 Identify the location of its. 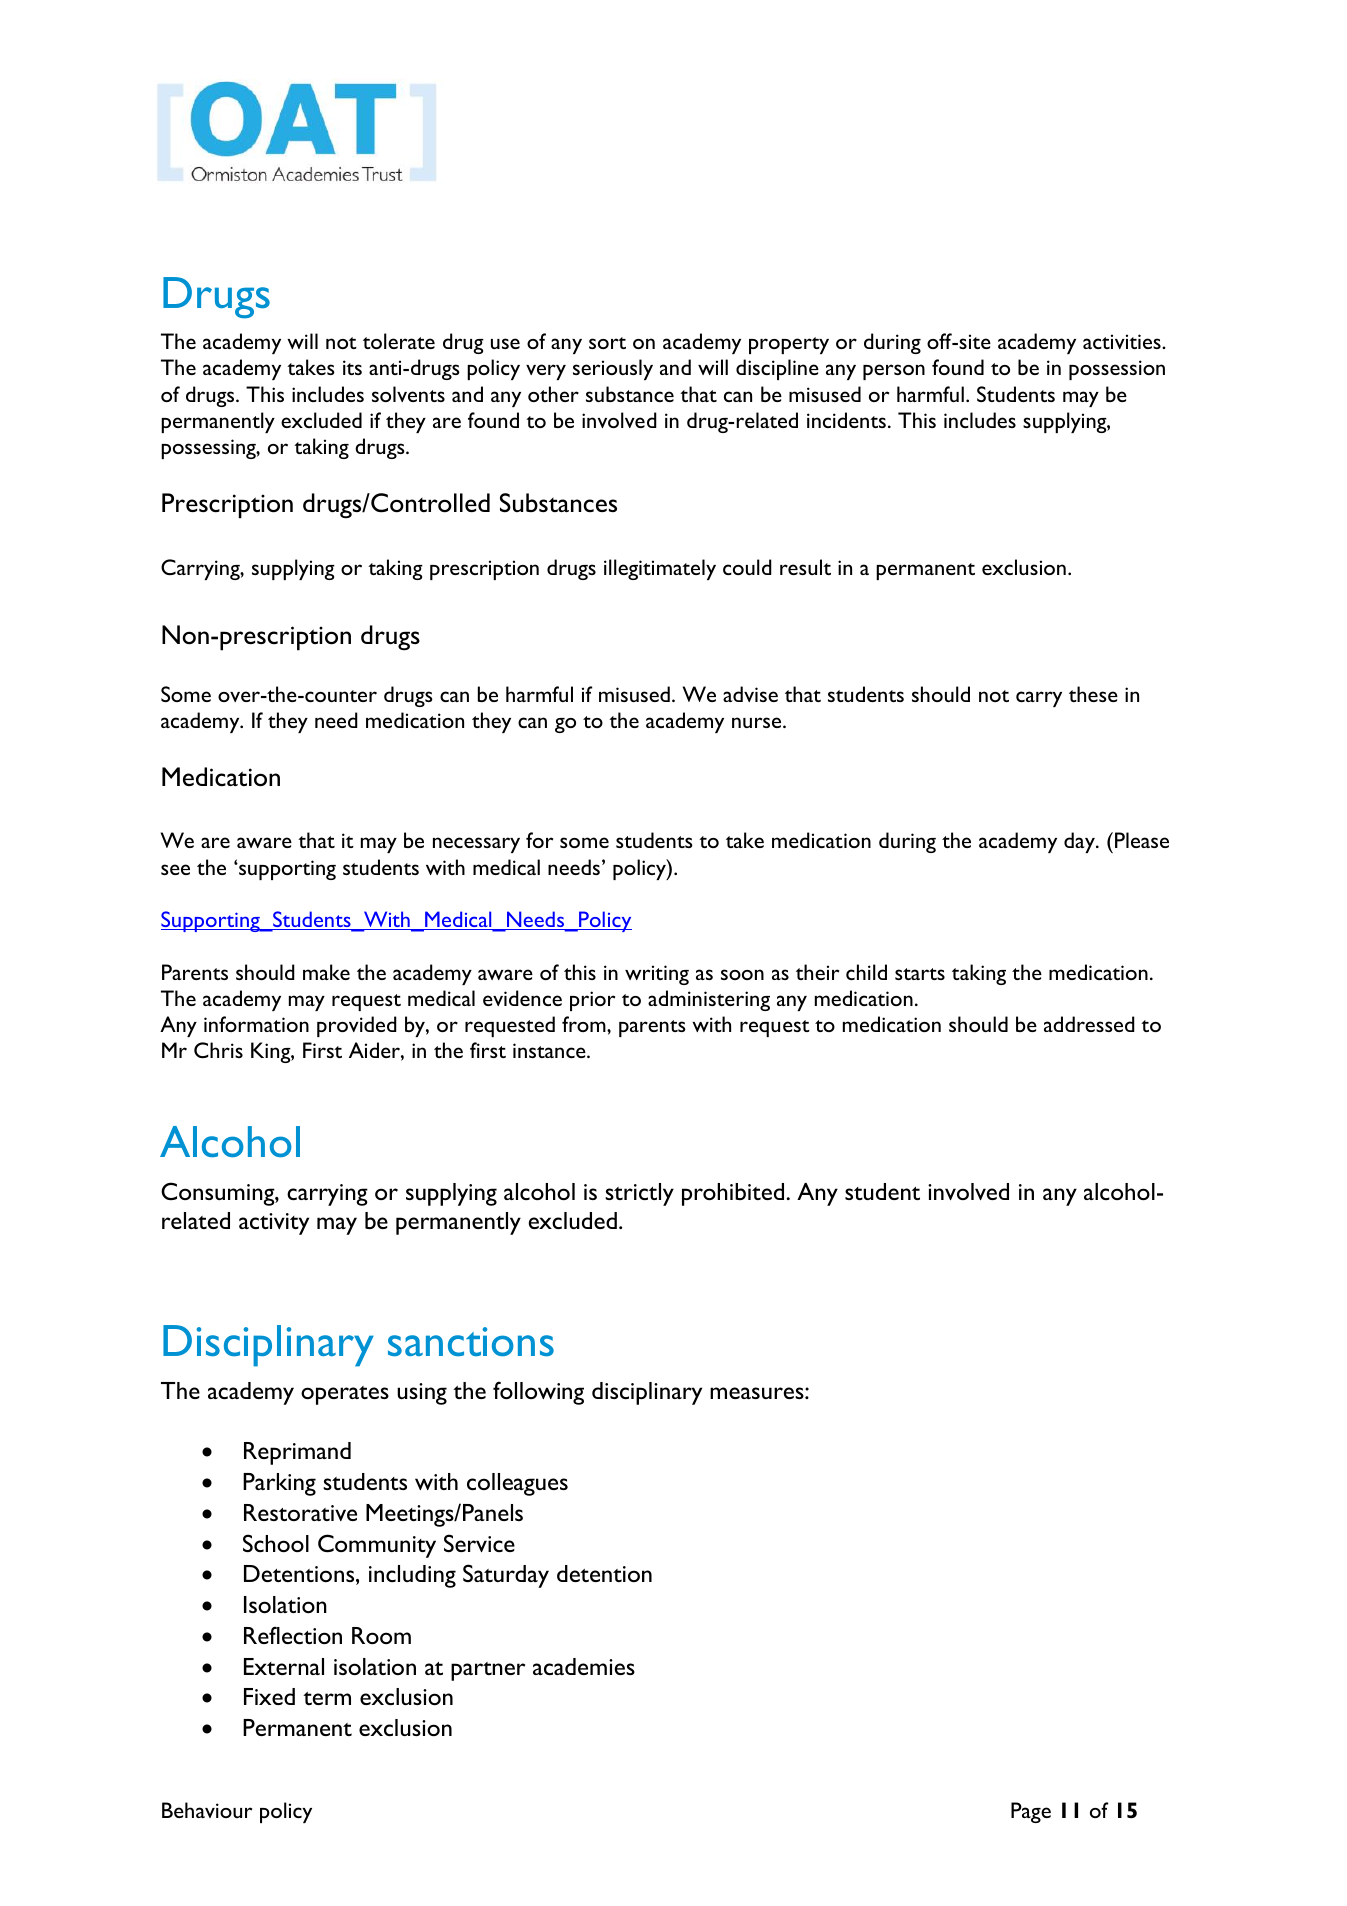
(352, 367).
